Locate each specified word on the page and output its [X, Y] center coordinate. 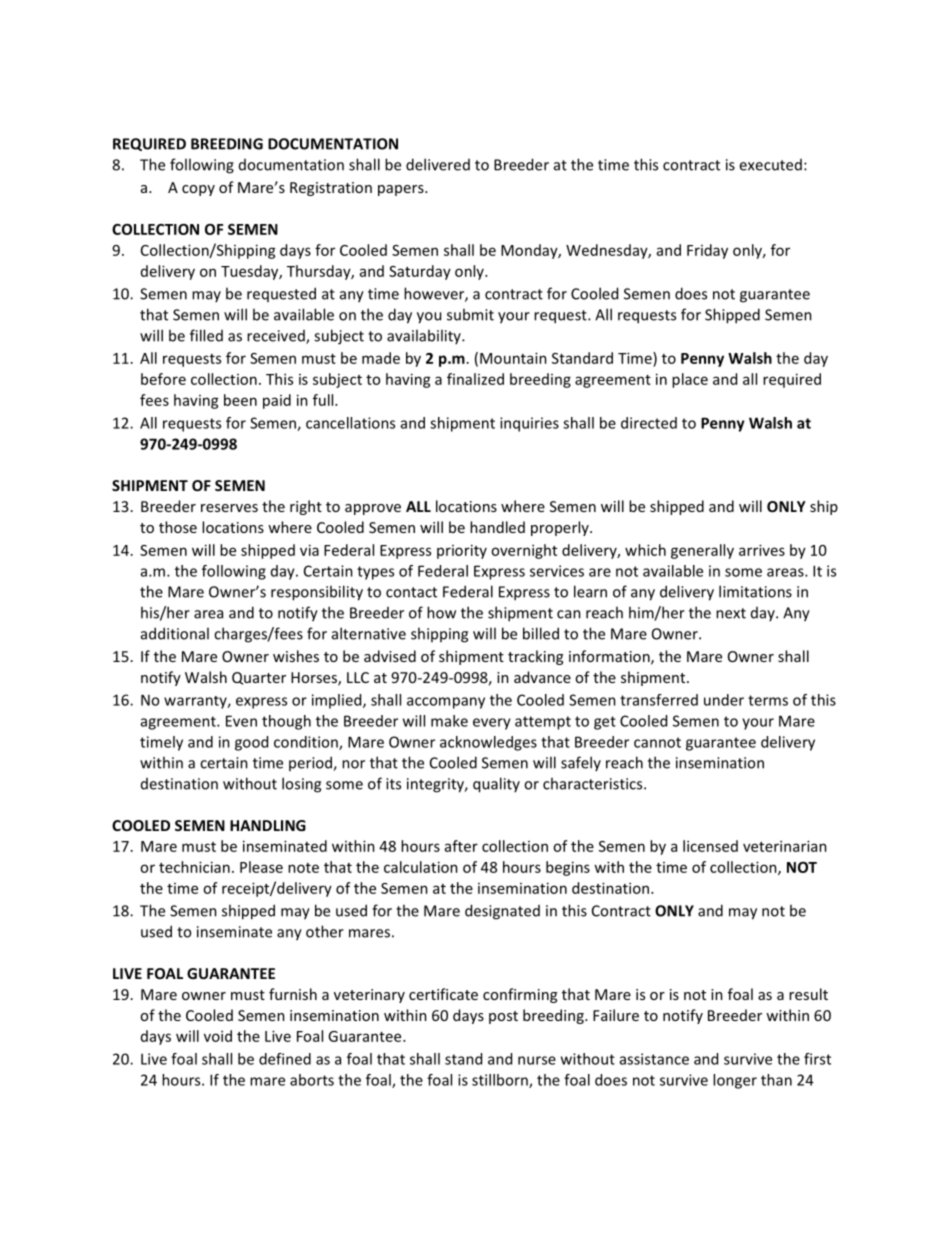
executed [770, 165]
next [731, 613]
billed [541, 633]
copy [198, 190]
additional [175, 633]
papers [402, 190]
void [218, 1036]
